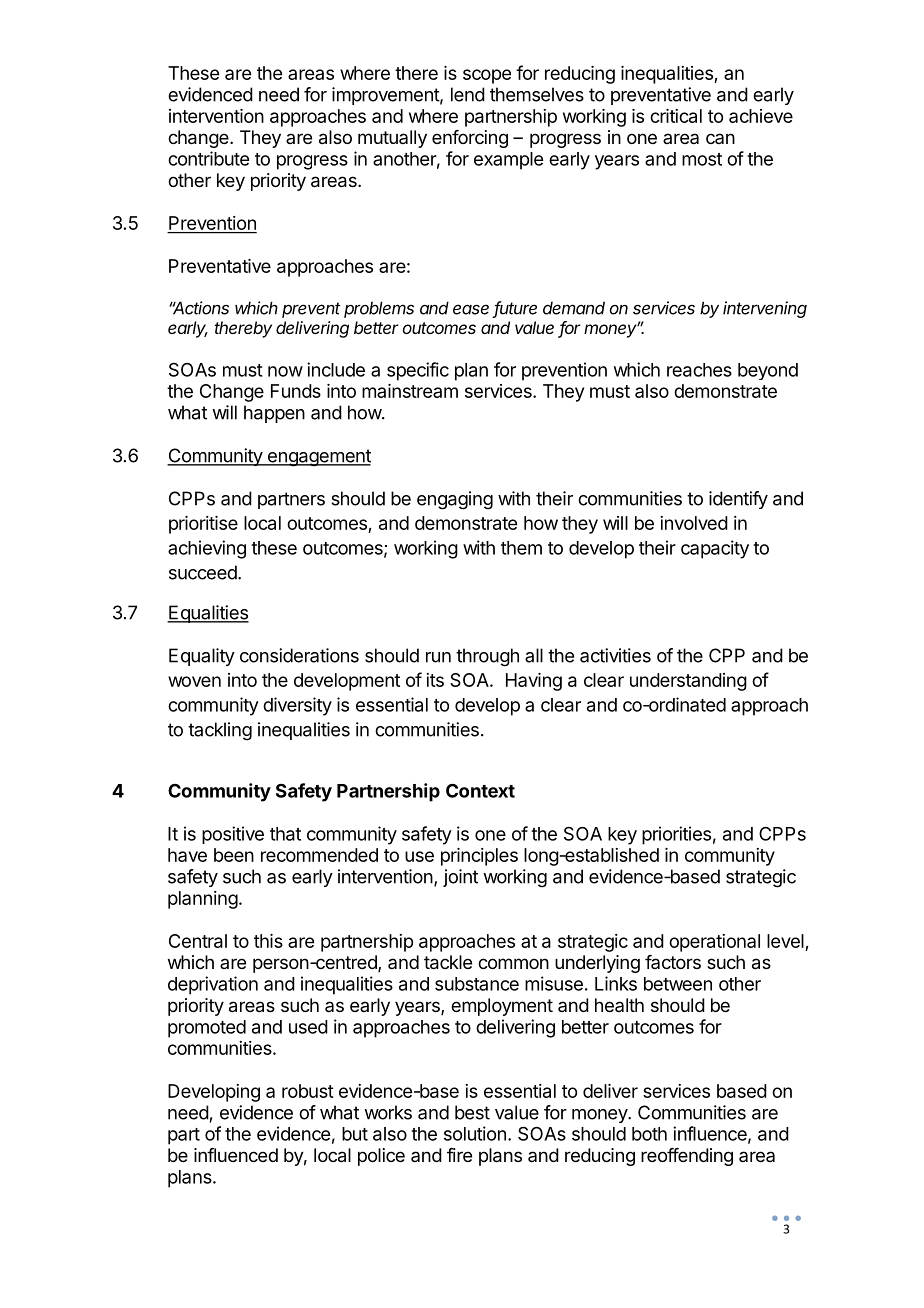  Describe the element at coordinates (676, 835) in the page. I see `priorities` at that location.
